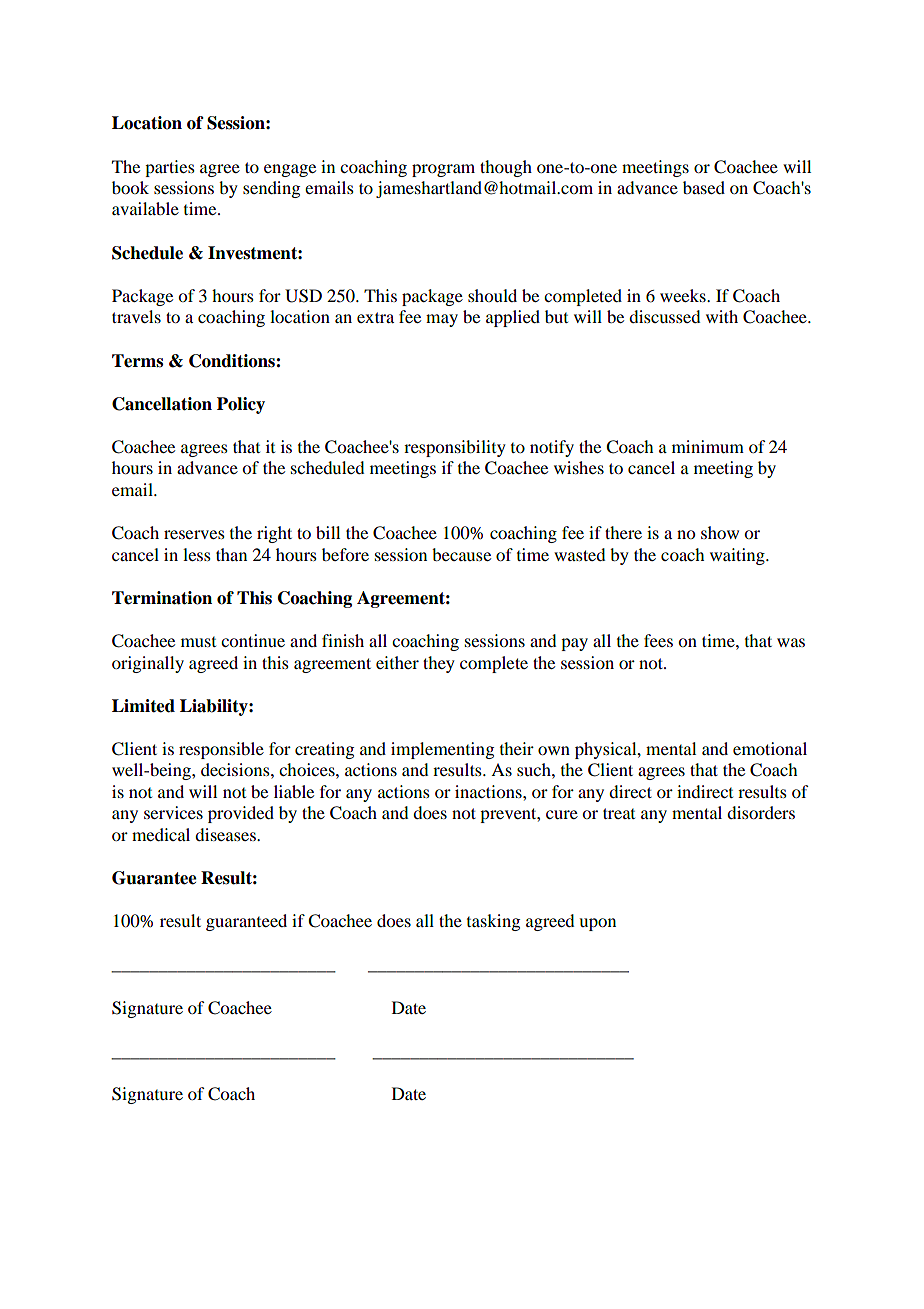  I want to click on Policy, so click(241, 405).
